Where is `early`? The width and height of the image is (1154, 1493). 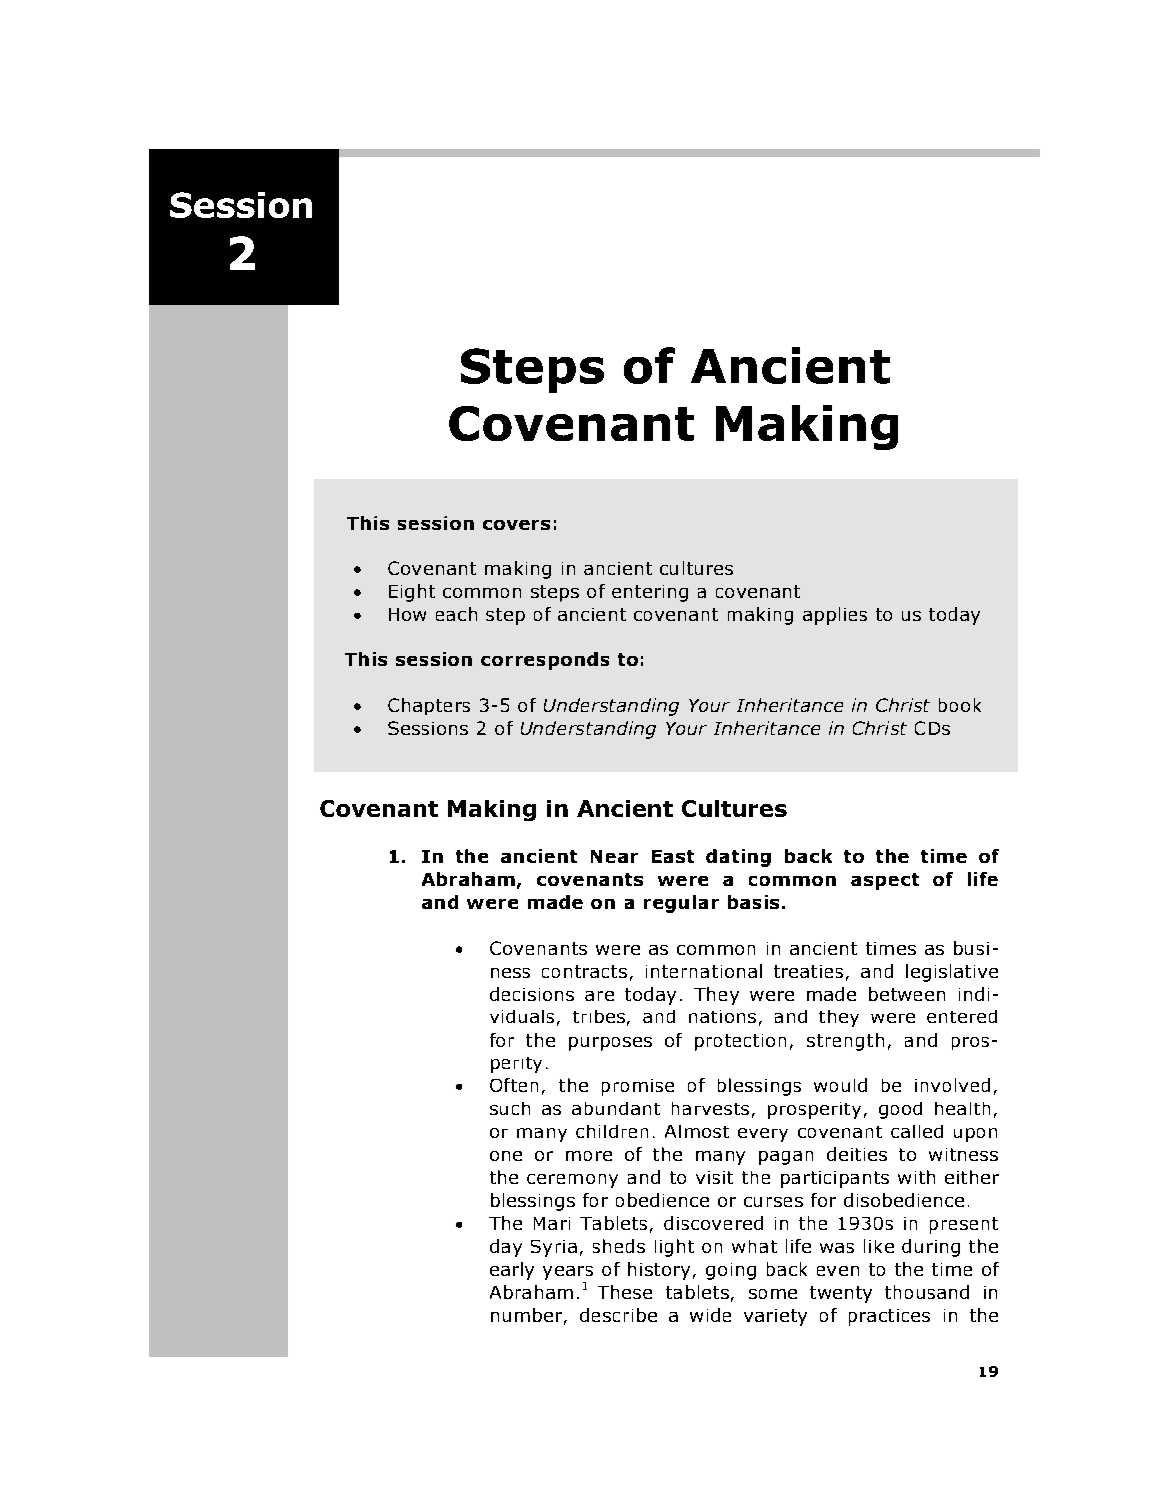
early is located at coordinates (512, 1271).
